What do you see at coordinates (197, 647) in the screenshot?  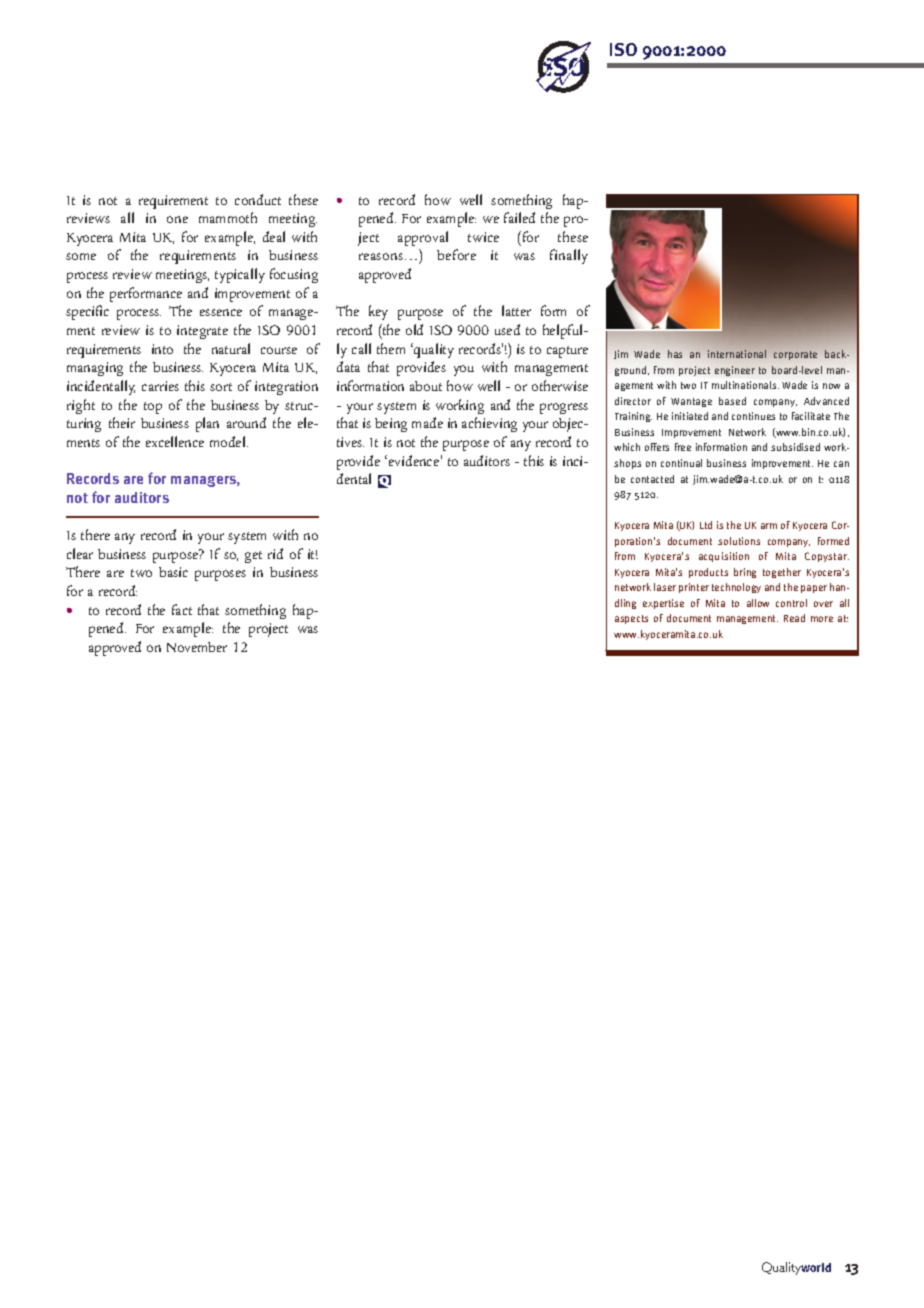 I see `November` at bounding box center [197, 647].
